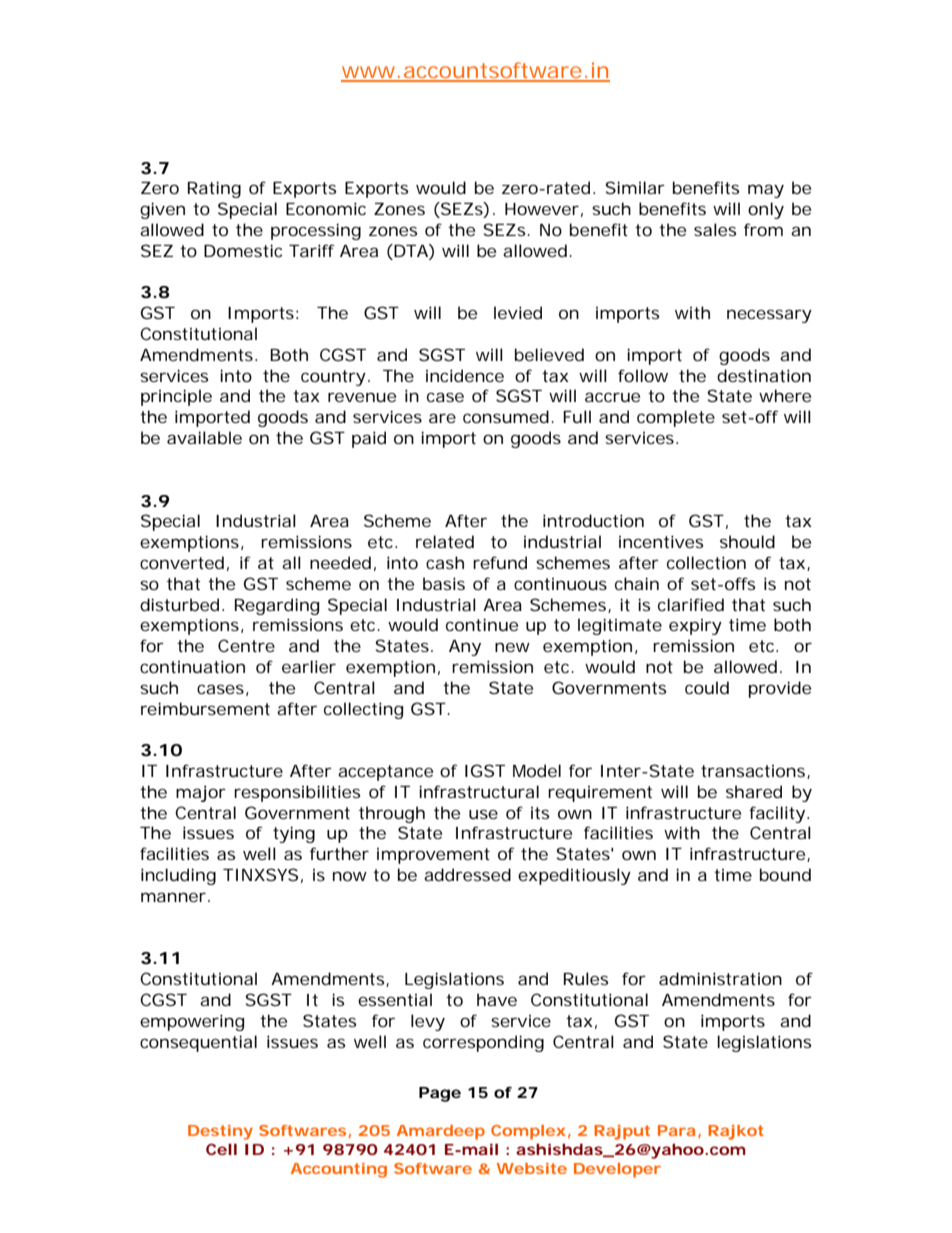 The image size is (952, 1233). What do you see at coordinates (182, 562) in the document?
I see `converted` at bounding box center [182, 562].
